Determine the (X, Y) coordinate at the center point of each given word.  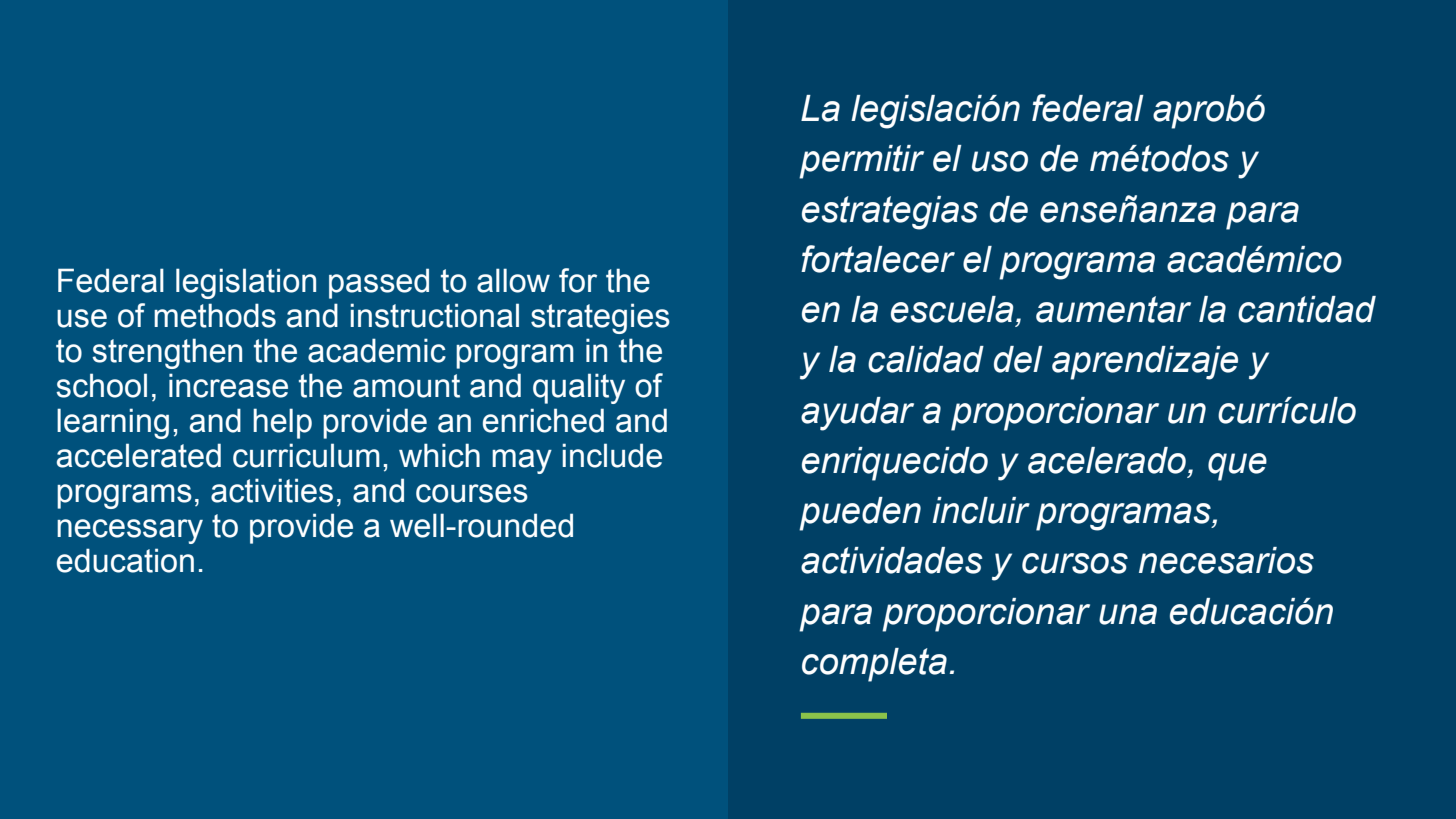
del (1018, 359)
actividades (892, 560)
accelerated (139, 455)
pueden (860, 514)
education (125, 560)
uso (1000, 161)
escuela (952, 309)
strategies (600, 318)
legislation (246, 283)
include (612, 455)
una (1128, 614)
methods (215, 315)
